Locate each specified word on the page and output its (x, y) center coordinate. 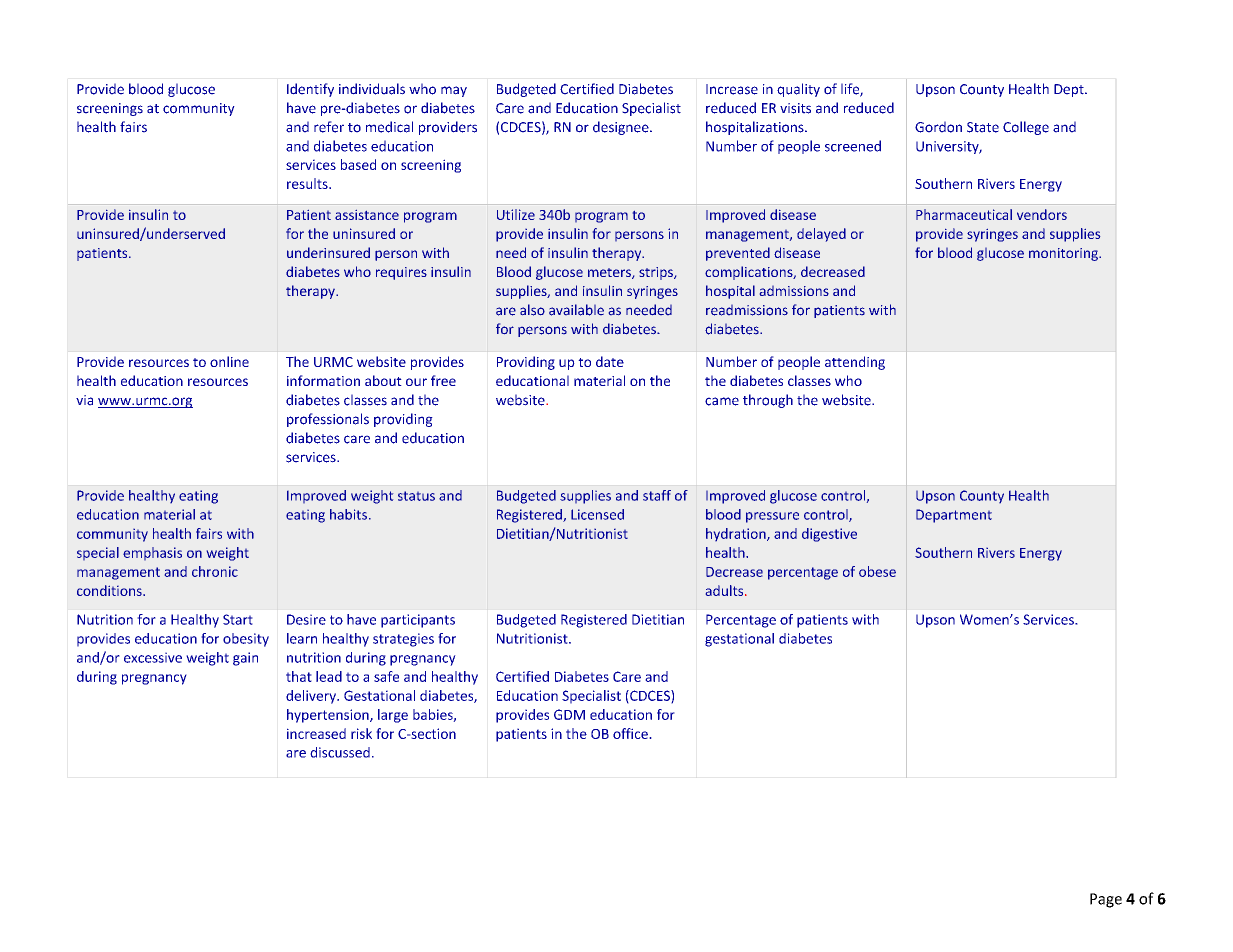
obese (877, 571)
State (983, 127)
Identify (310, 90)
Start (238, 619)
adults (726, 590)
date (610, 361)
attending (855, 363)
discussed (340, 752)
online (229, 361)
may (454, 91)
